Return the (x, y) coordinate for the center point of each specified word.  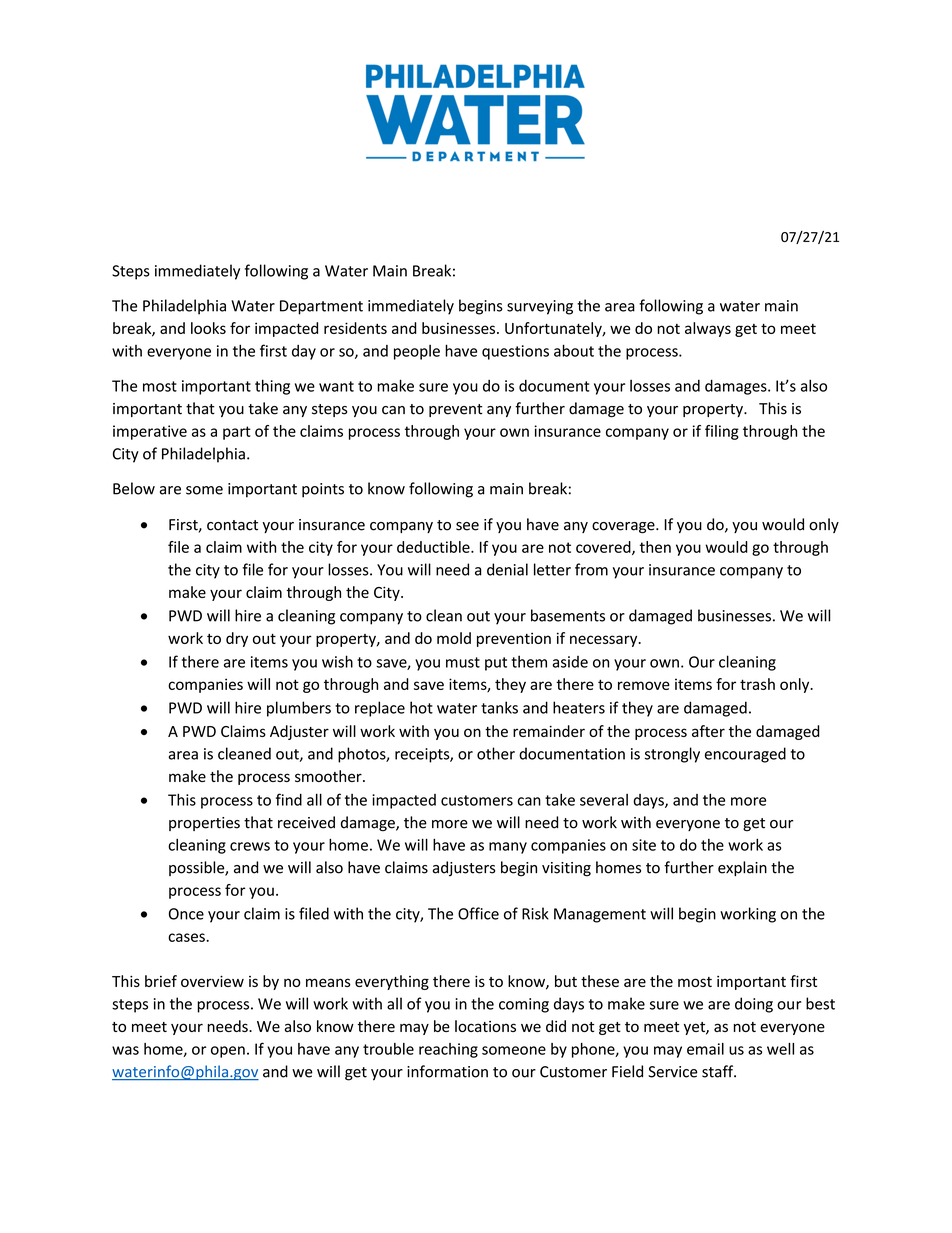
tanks (499, 707)
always (708, 329)
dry (237, 639)
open (228, 1052)
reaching (448, 1050)
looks (208, 328)
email (705, 1049)
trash (757, 684)
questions (515, 352)
